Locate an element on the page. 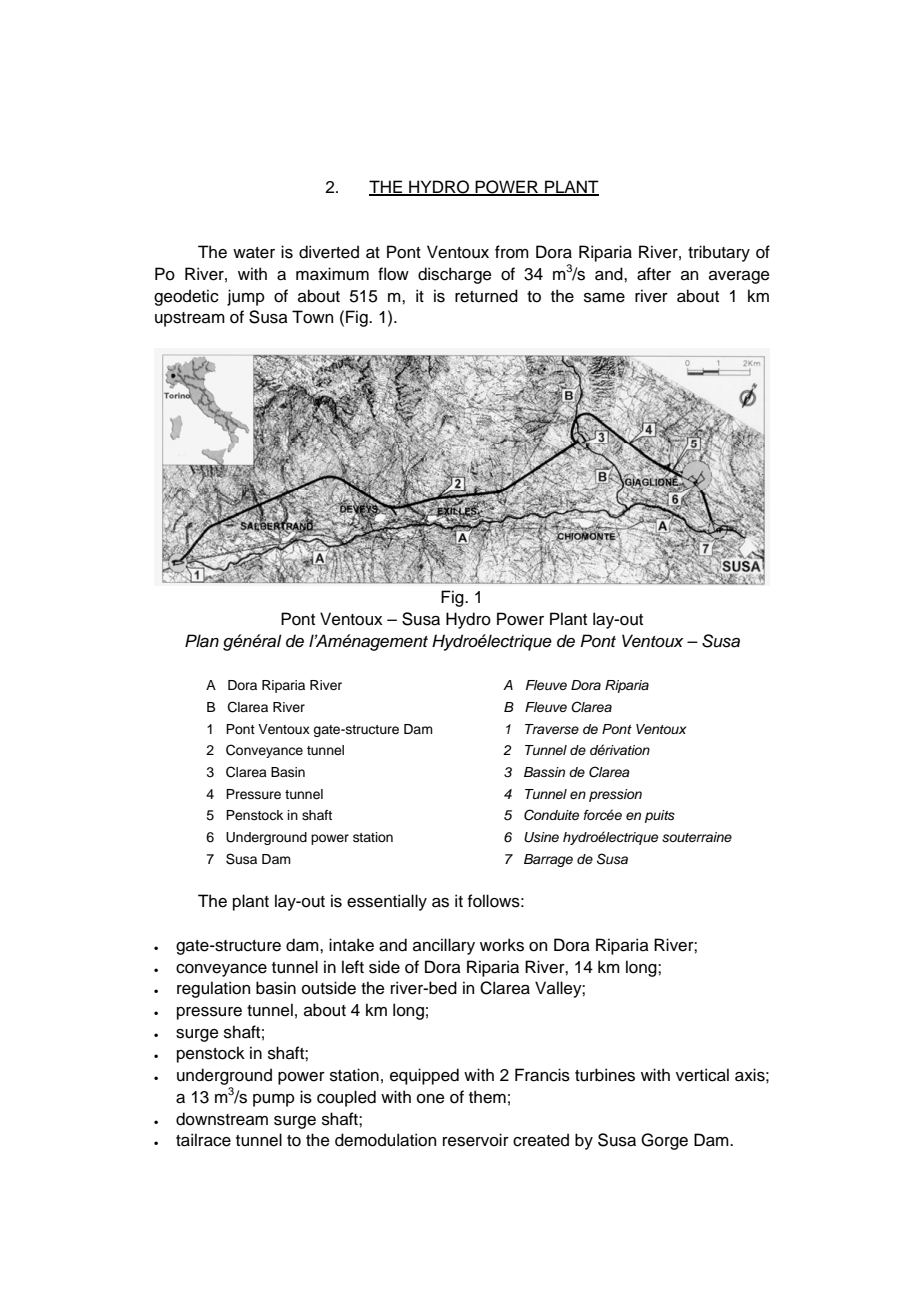 Image resolution: width=924 pixels, height=1308 pixels. after is located at coordinates (654, 274).
